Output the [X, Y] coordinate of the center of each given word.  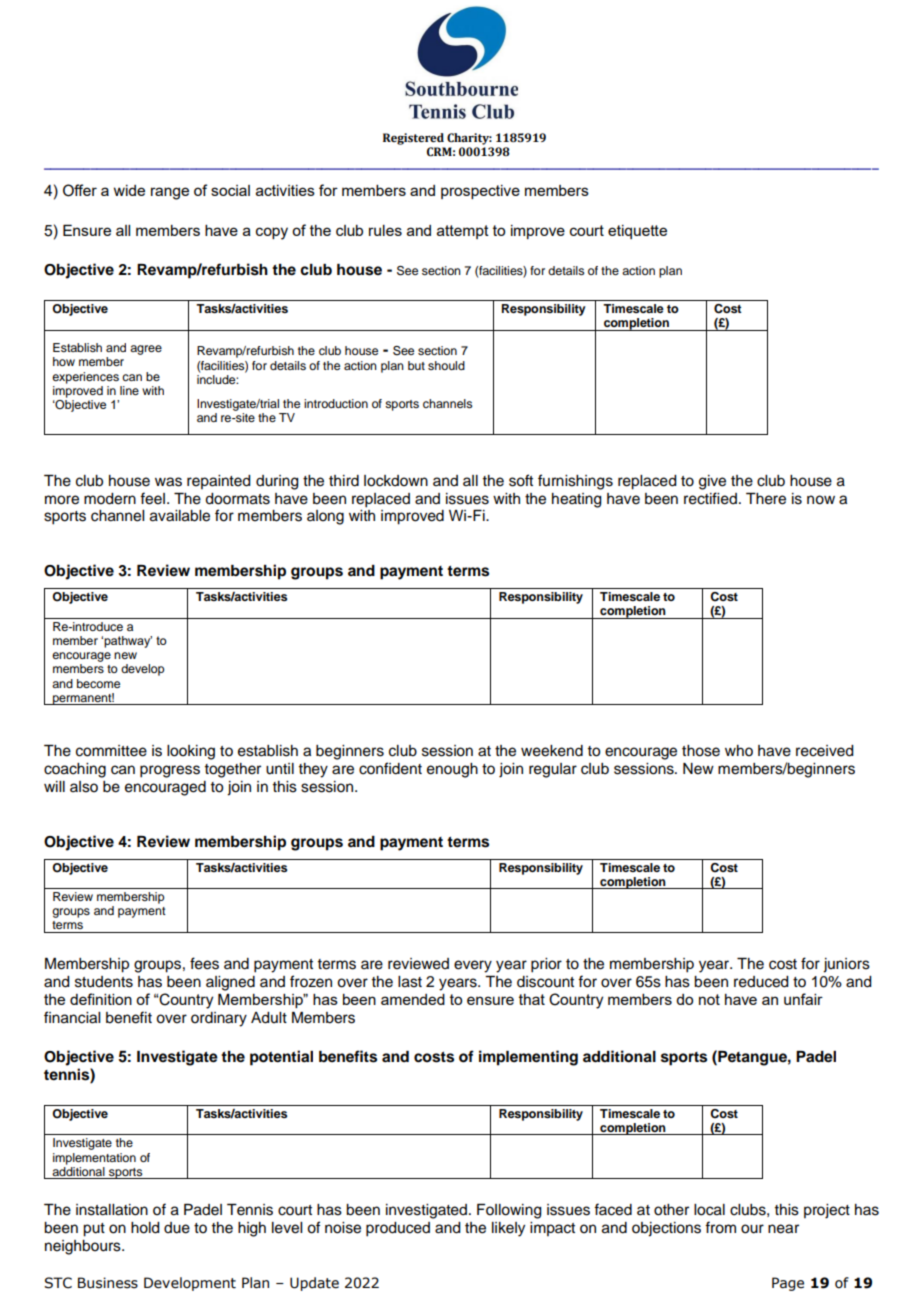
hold [145, 1228]
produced [398, 1229]
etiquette [637, 232]
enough [452, 770]
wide [129, 190]
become [98, 683]
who [739, 751]
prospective [480, 192]
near [783, 1229]
